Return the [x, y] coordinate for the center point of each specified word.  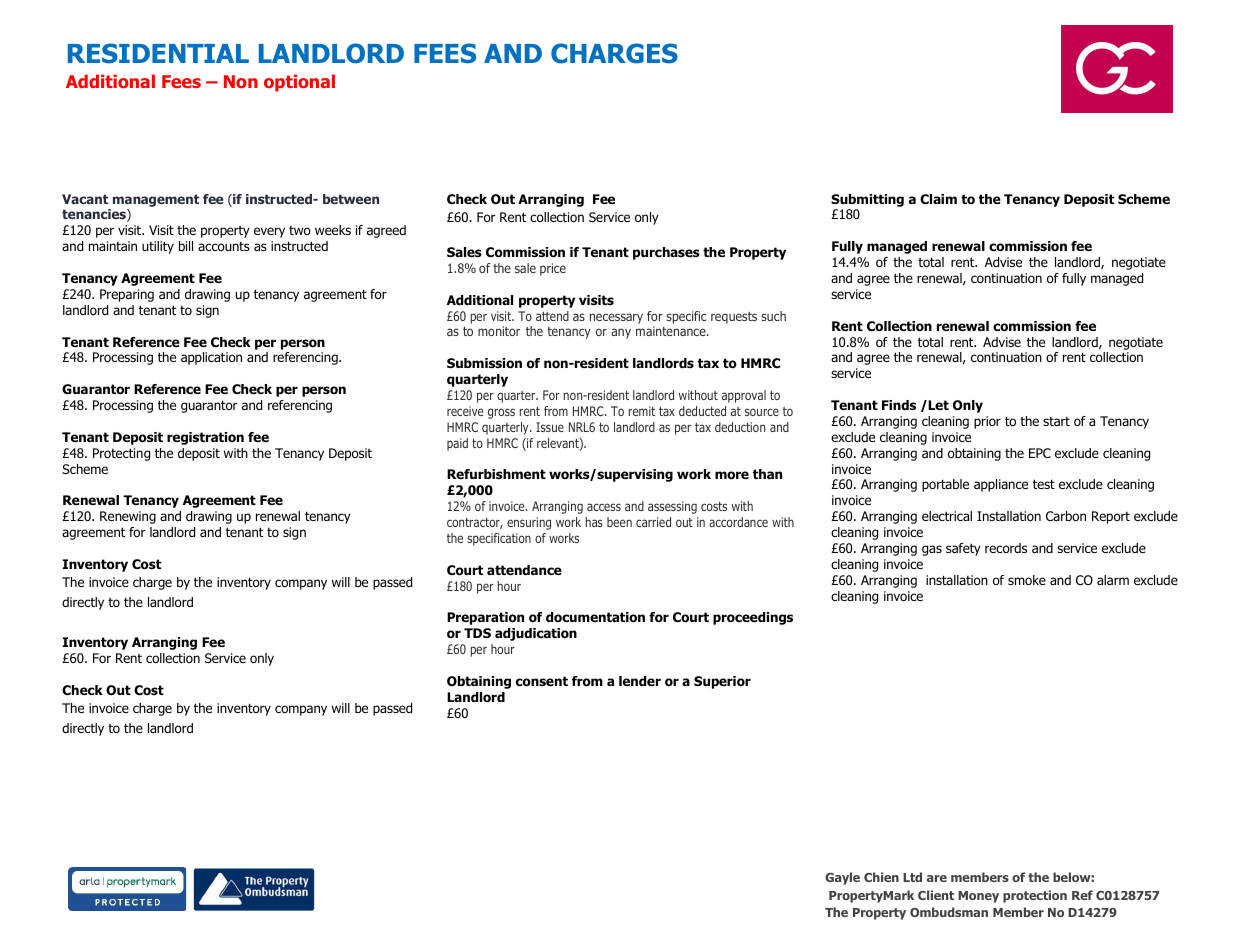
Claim [938, 199]
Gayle [842, 878]
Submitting [867, 200]
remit [641, 411]
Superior [722, 682]
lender [640, 681]
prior [987, 422]
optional [299, 83]
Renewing [128, 517]
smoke [1027, 580]
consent [542, 681]
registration [205, 438]
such [773, 316]
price [553, 269]
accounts [224, 246]
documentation [595, 617]
